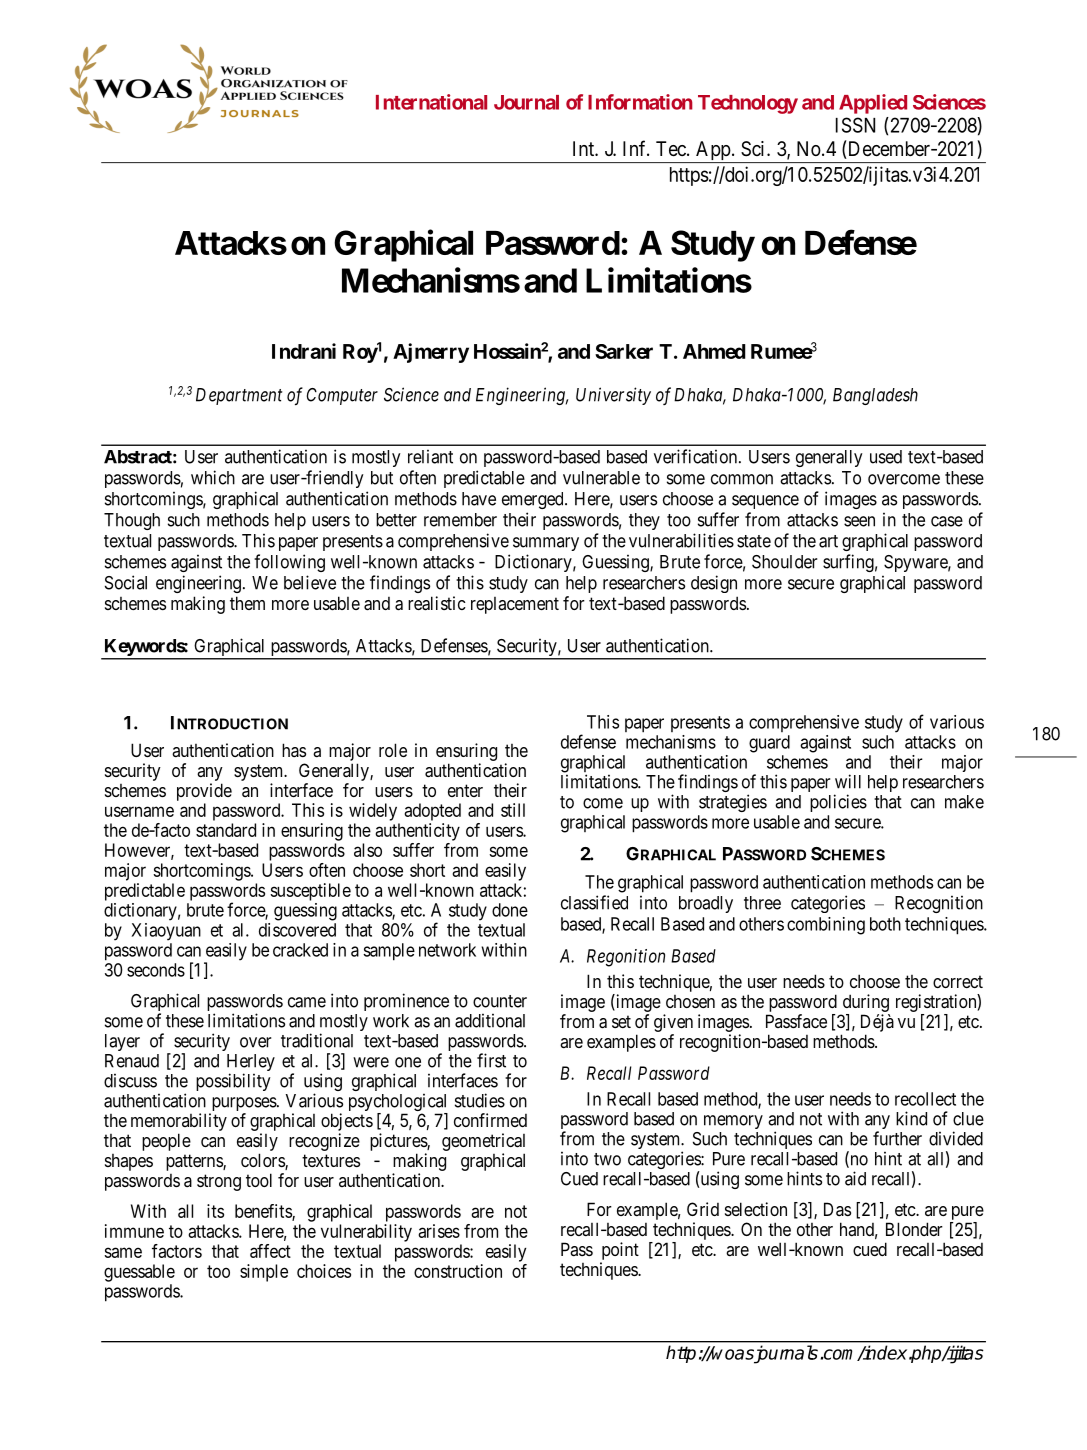 The height and width of the image is (1450, 1087). Describe the element at coordinates (855, 125) in the image. I see `ISSN` at that location.
